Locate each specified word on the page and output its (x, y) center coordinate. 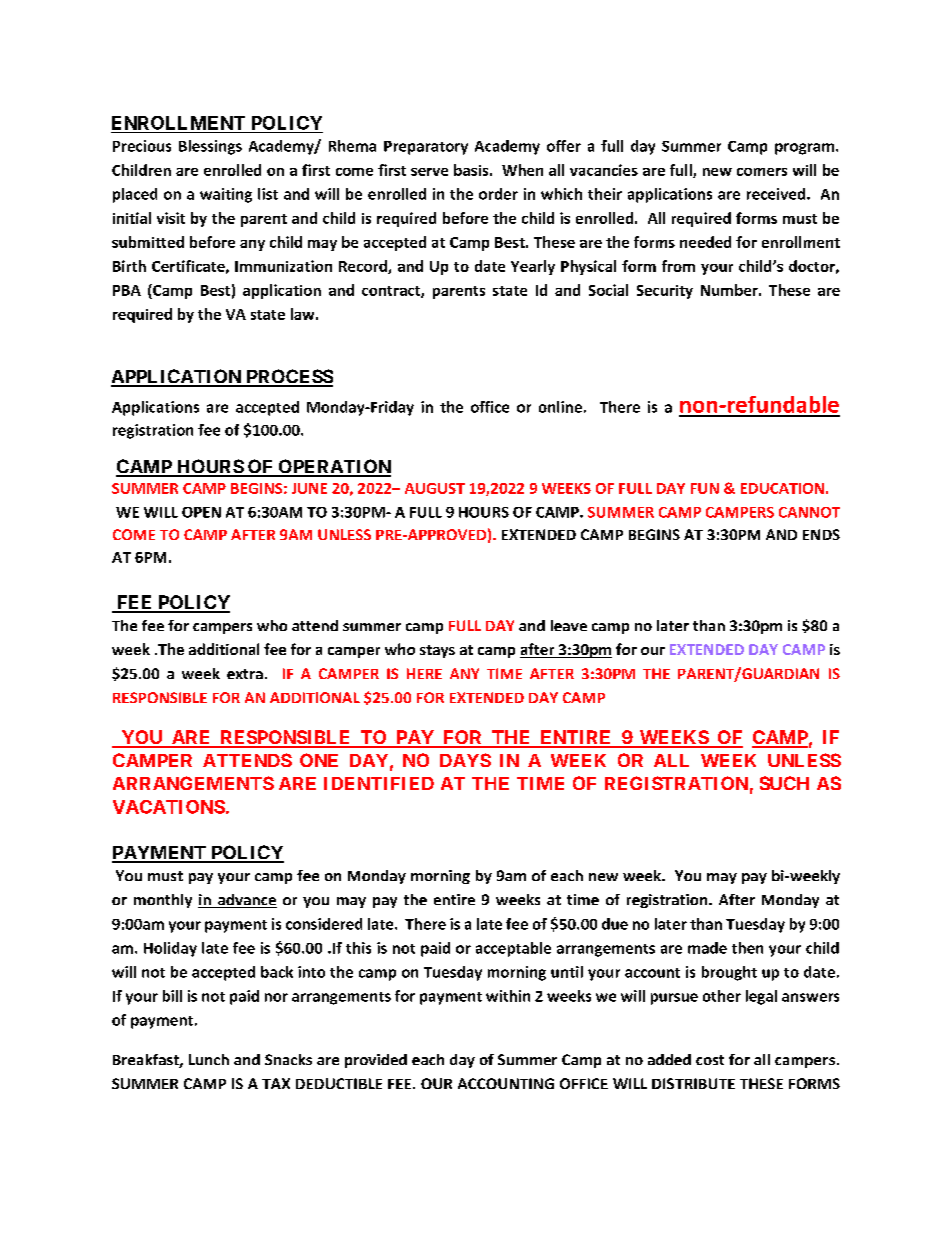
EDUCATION (782, 488)
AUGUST (435, 488)
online (560, 407)
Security (665, 292)
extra (245, 674)
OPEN (201, 512)
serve (429, 172)
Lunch (209, 1059)
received (777, 194)
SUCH (784, 783)
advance (246, 901)
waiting (226, 195)
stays (437, 651)
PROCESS (288, 377)
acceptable (513, 949)
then (747, 948)
